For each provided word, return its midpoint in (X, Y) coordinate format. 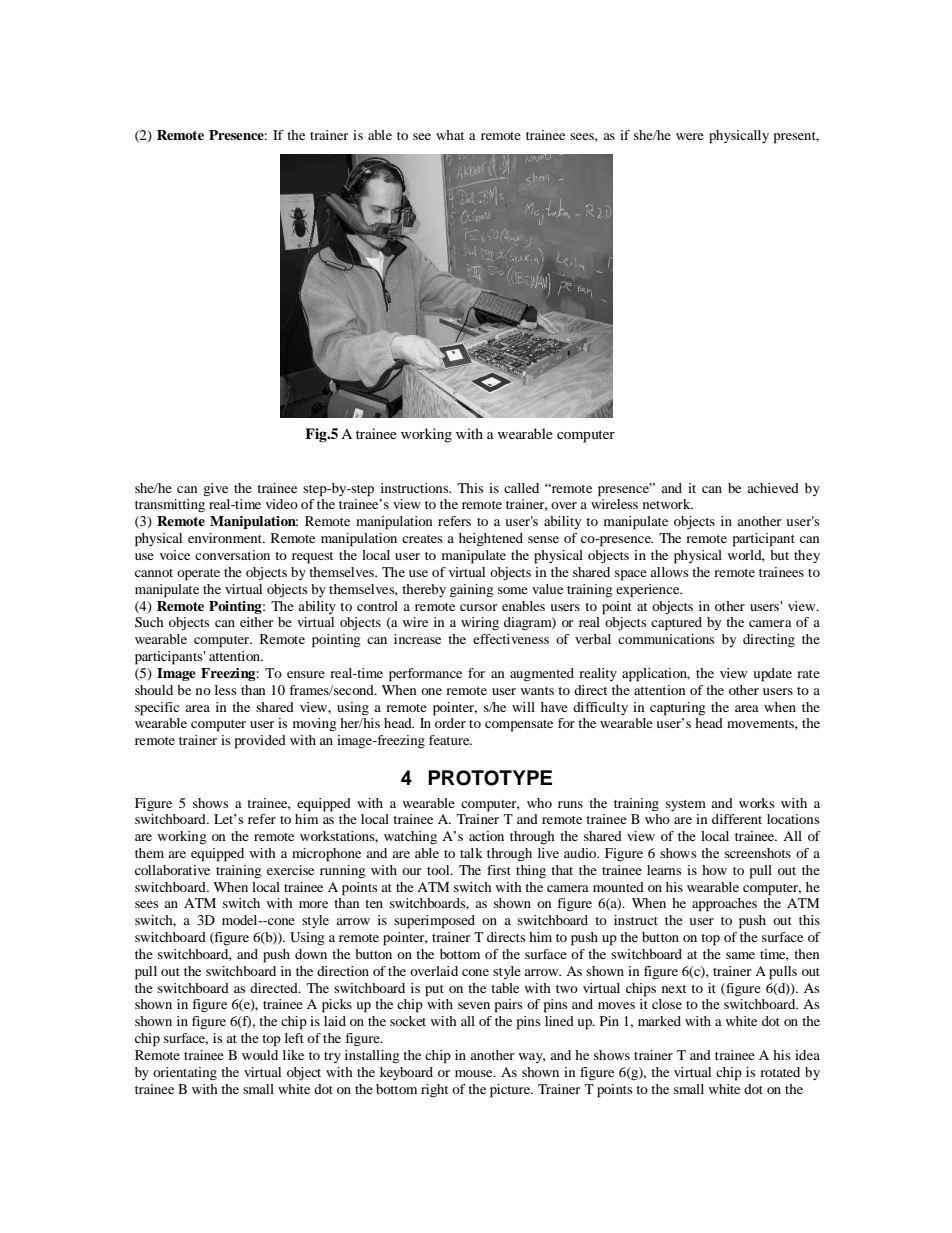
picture (511, 1091)
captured (676, 624)
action (486, 836)
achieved (773, 488)
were (690, 136)
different (737, 819)
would (260, 1055)
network (668, 504)
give (215, 490)
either (256, 622)
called (521, 488)
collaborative (172, 870)
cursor (478, 607)
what (450, 135)
